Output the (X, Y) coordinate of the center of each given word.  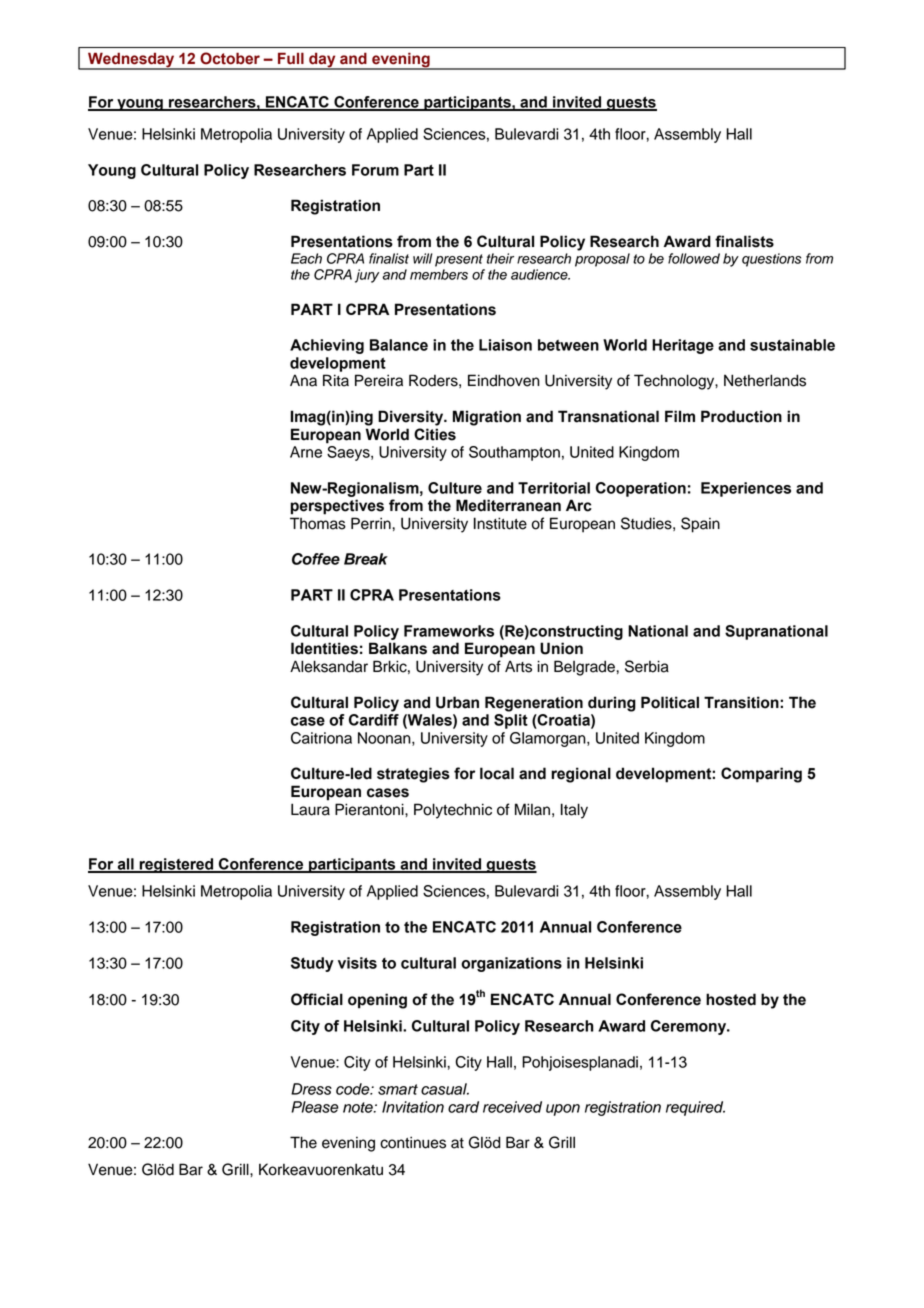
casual (445, 1089)
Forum (375, 170)
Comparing (761, 775)
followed (694, 258)
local (497, 773)
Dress (311, 1089)
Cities (435, 434)
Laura (310, 809)
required (695, 1108)
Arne (306, 452)
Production (741, 416)
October (230, 58)
